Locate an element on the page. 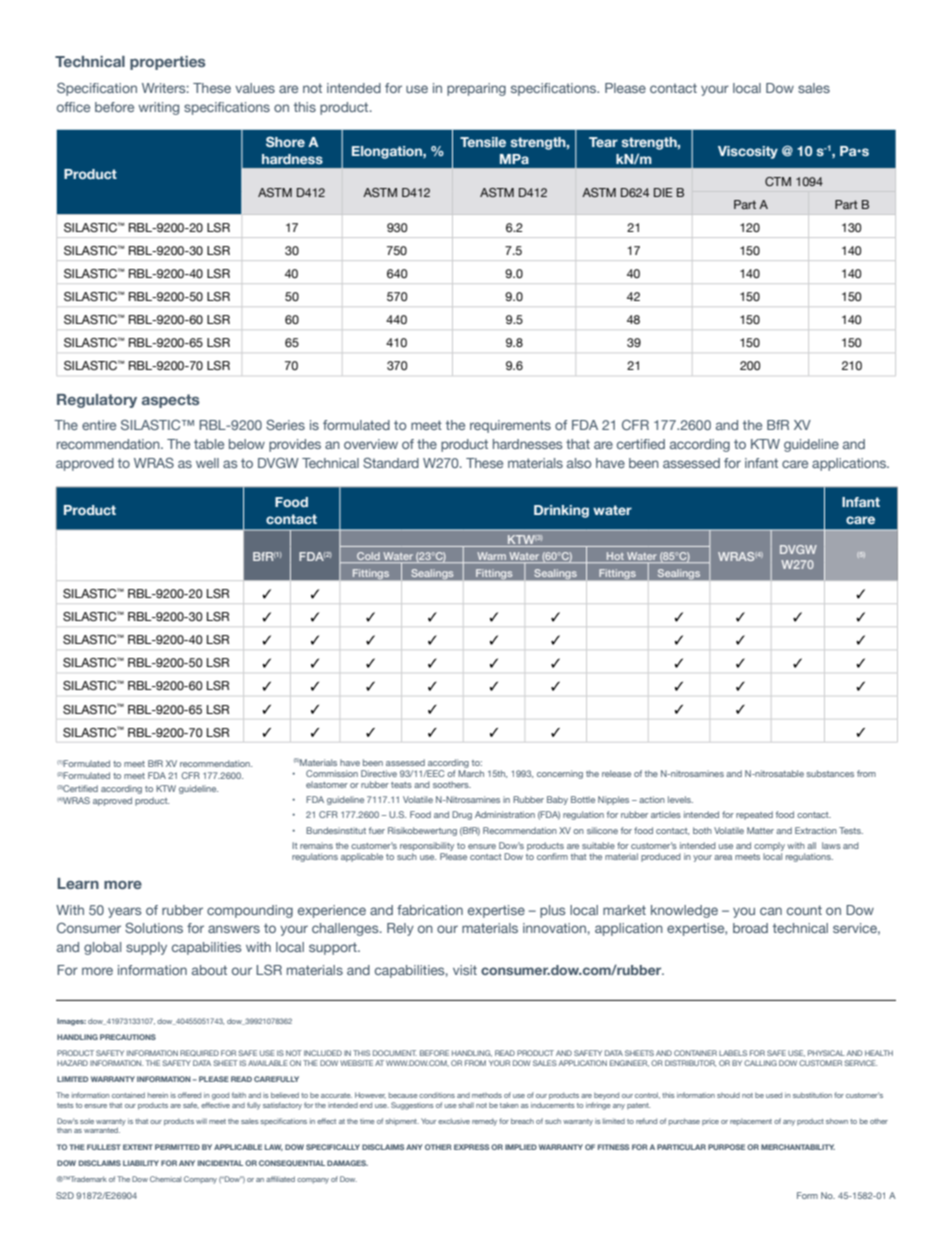 This image has height=1233, width=952. PERMITTED is located at coordinates (177, 1147).
